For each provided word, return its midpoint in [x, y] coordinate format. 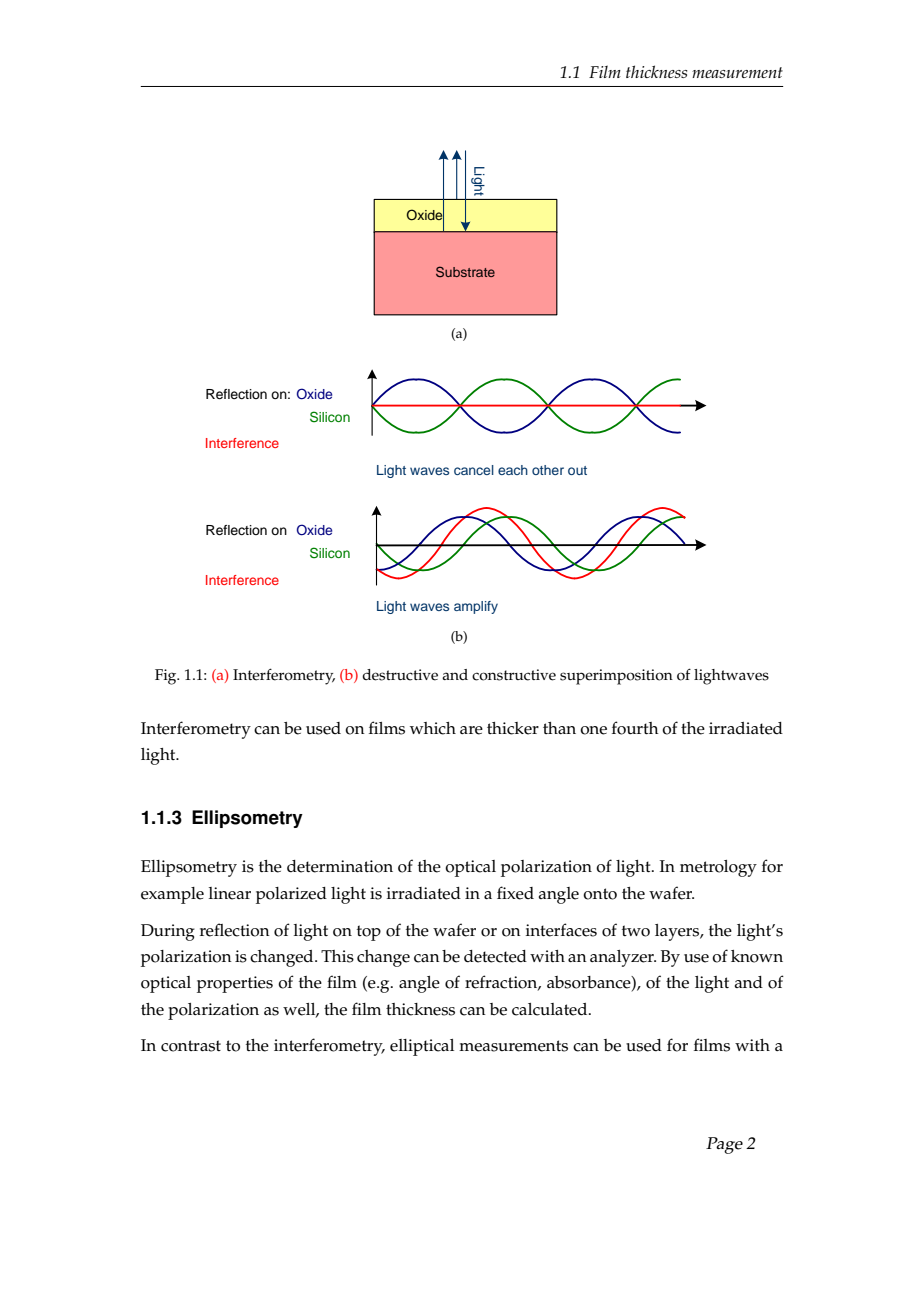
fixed [515, 893]
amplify [476, 607]
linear [230, 893]
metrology [718, 868]
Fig [167, 677]
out [577, 470]
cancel [474, 470]
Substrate [465, 271]
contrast [191, 1046]
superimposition [616, 677]
